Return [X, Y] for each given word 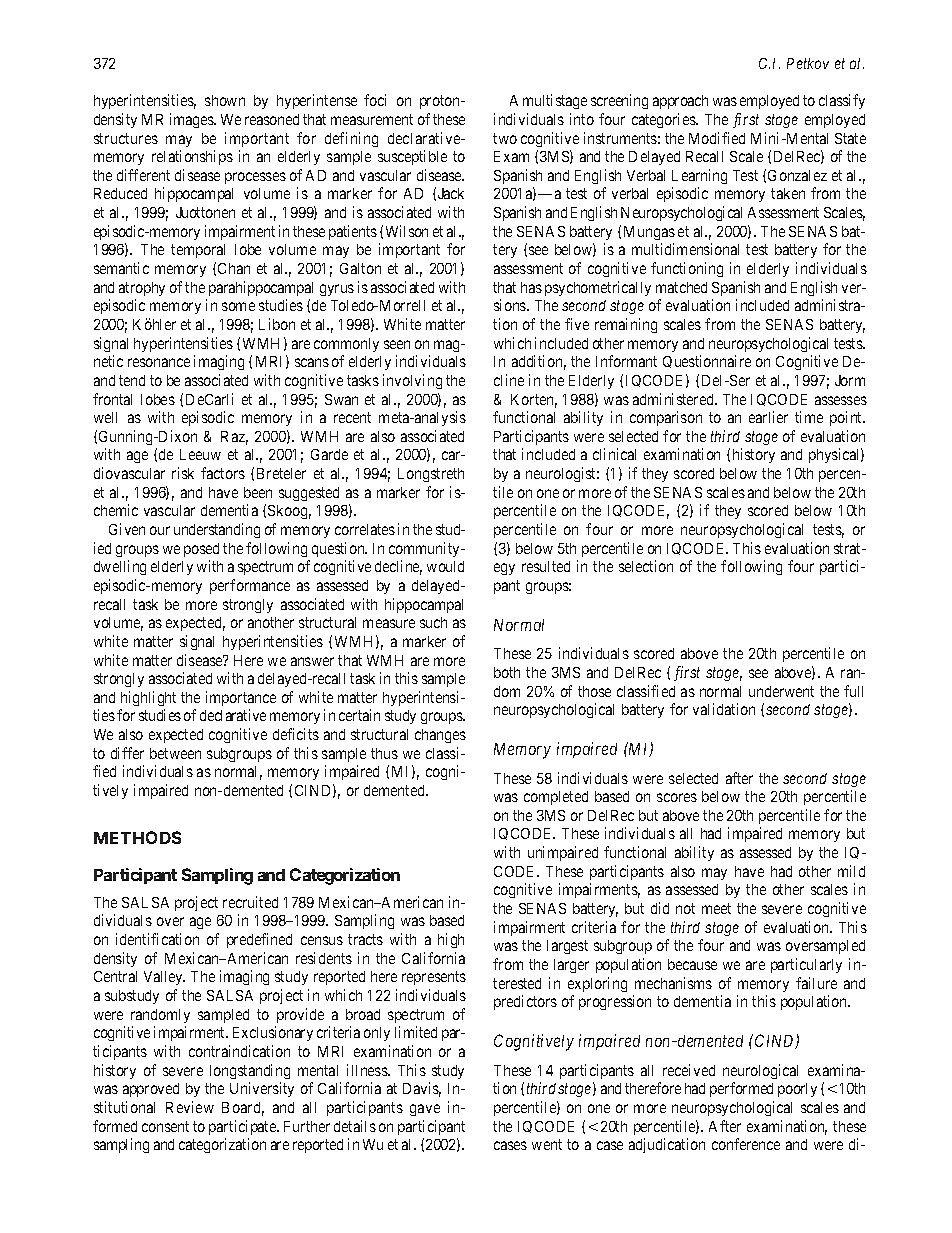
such [433, 622]
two [505, 138]
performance [250, 586]
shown [225, 100]
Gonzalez [797, 175]
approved [151, 1090]
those [594, 691]
